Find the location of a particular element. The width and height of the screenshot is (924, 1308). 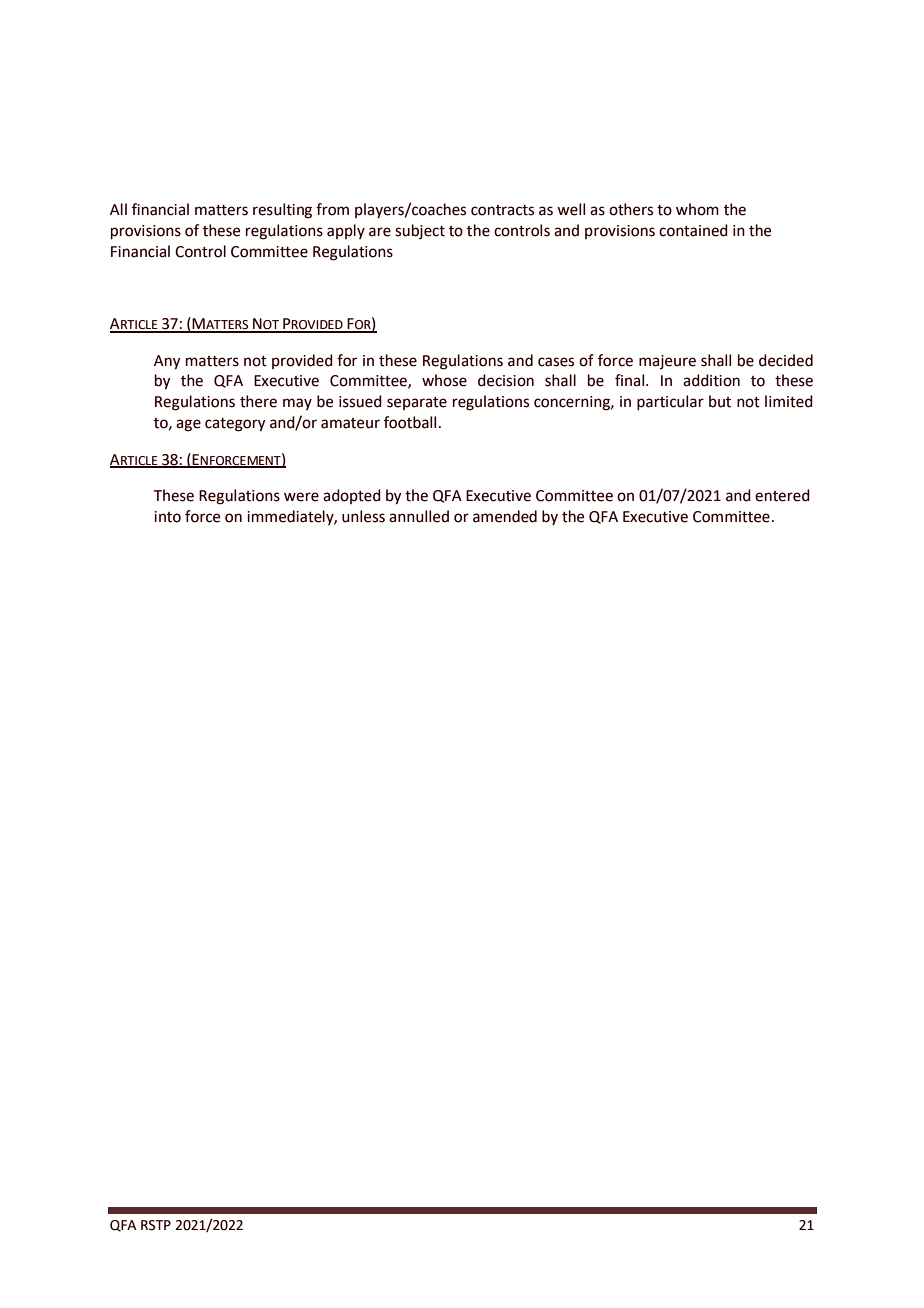

there is located at coordinates (258, 401).
